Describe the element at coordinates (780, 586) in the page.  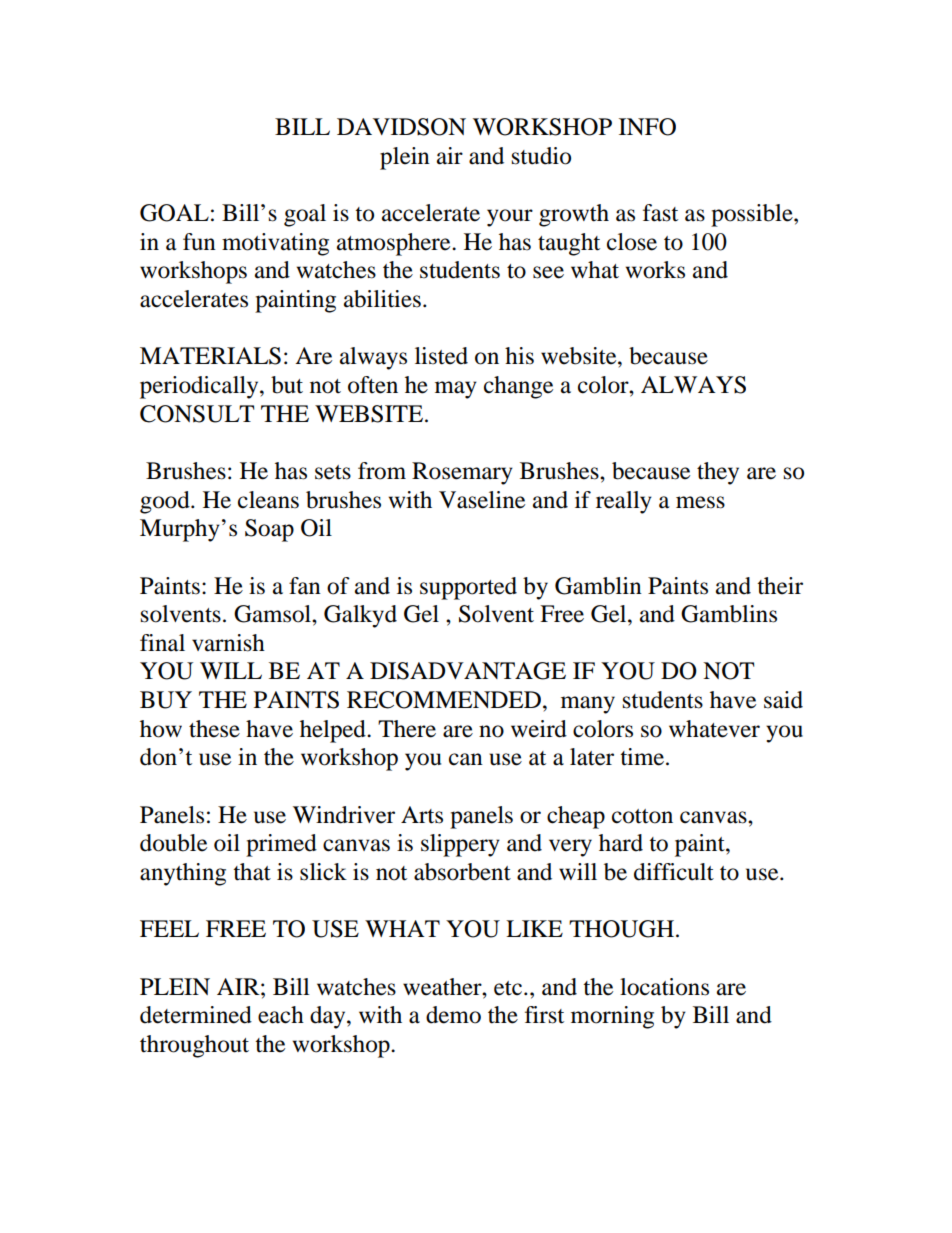
I see `their` at that location.
